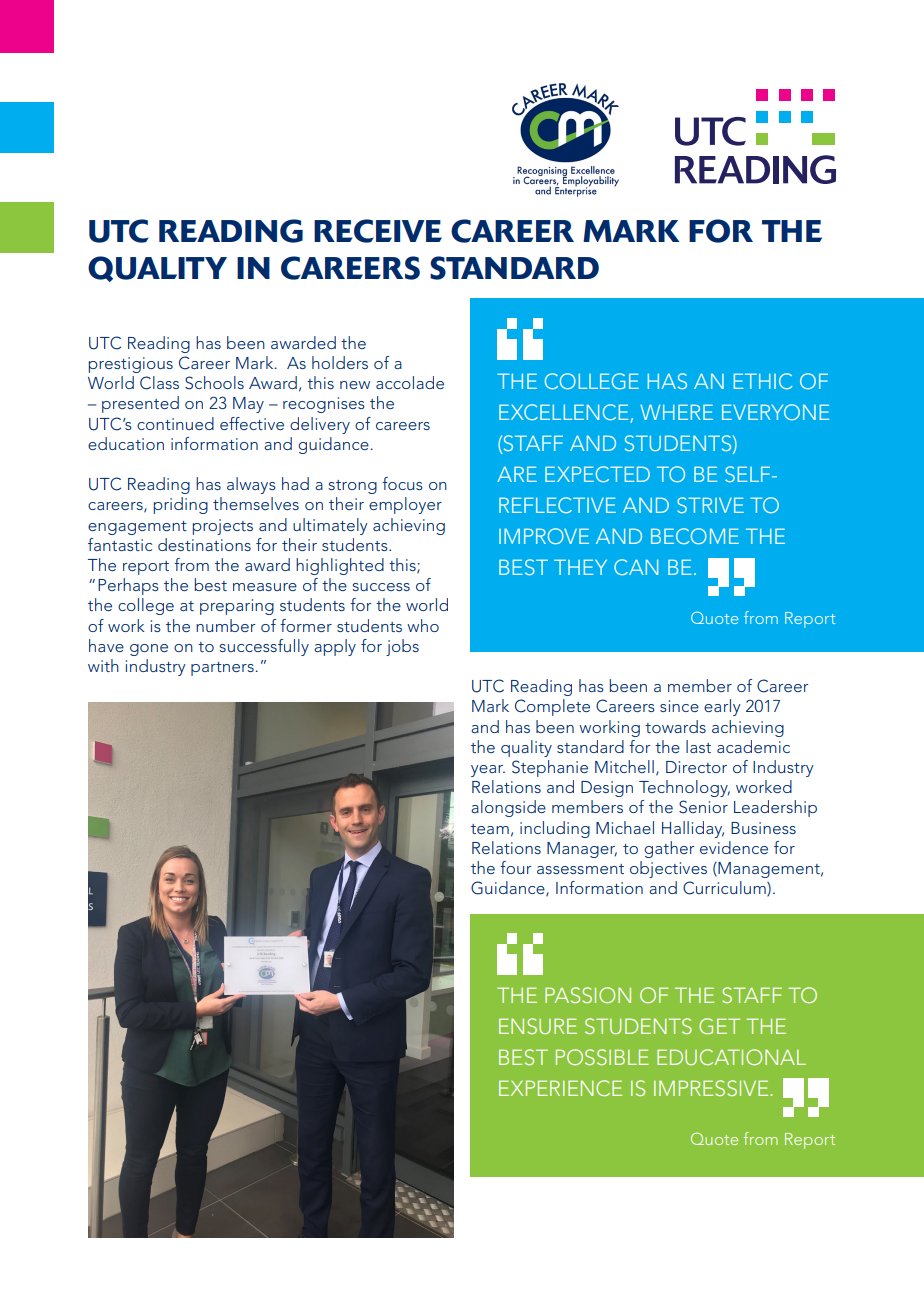 The height and width of the document is (1308, 924). I want to click on partners, so click(222, 669).
